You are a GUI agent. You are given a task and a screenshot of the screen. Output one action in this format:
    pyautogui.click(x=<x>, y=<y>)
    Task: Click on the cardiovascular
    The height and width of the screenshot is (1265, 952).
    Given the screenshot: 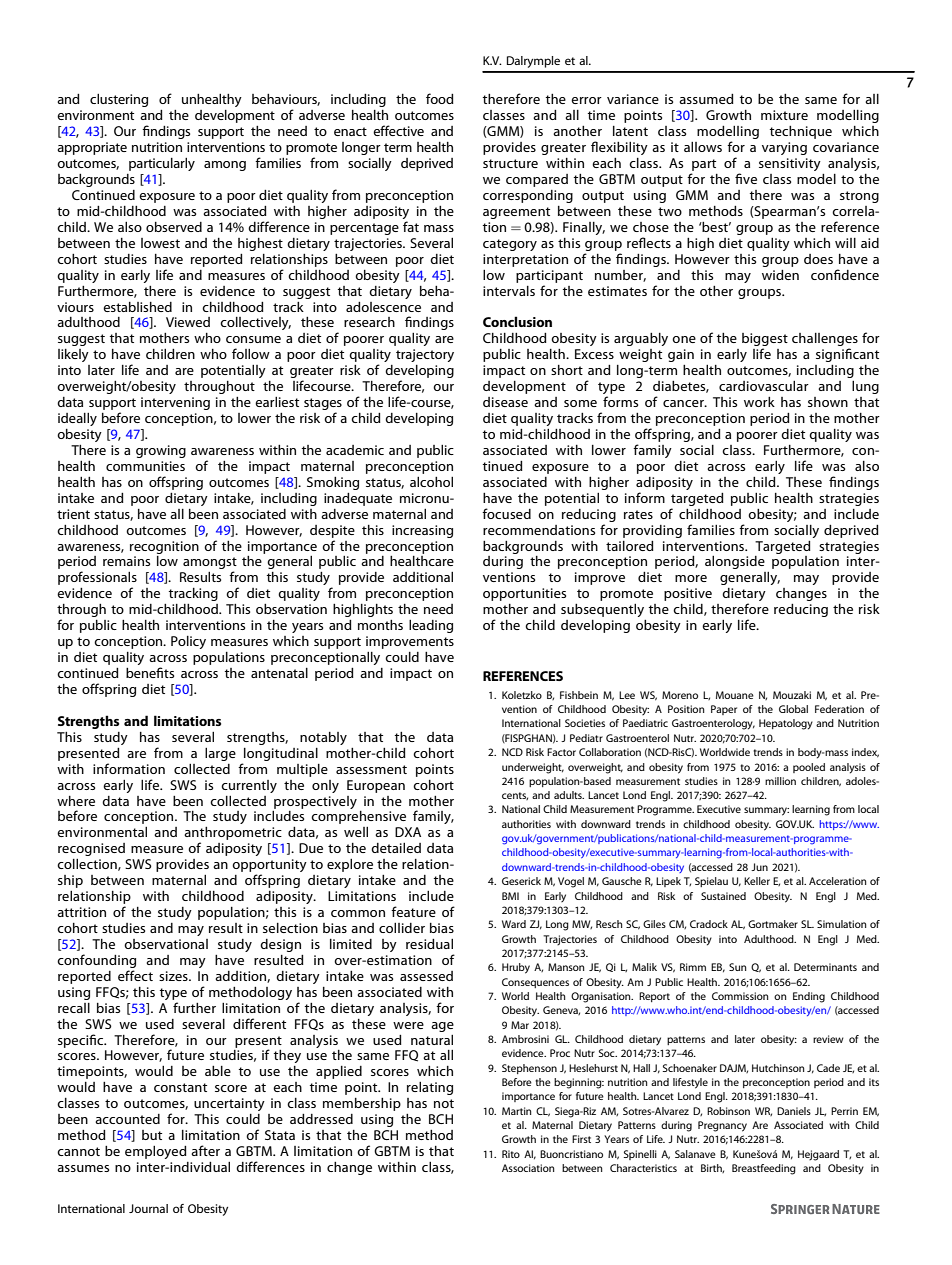 What is the action you would take?
    pyautogui.click(x=764, y=386)
